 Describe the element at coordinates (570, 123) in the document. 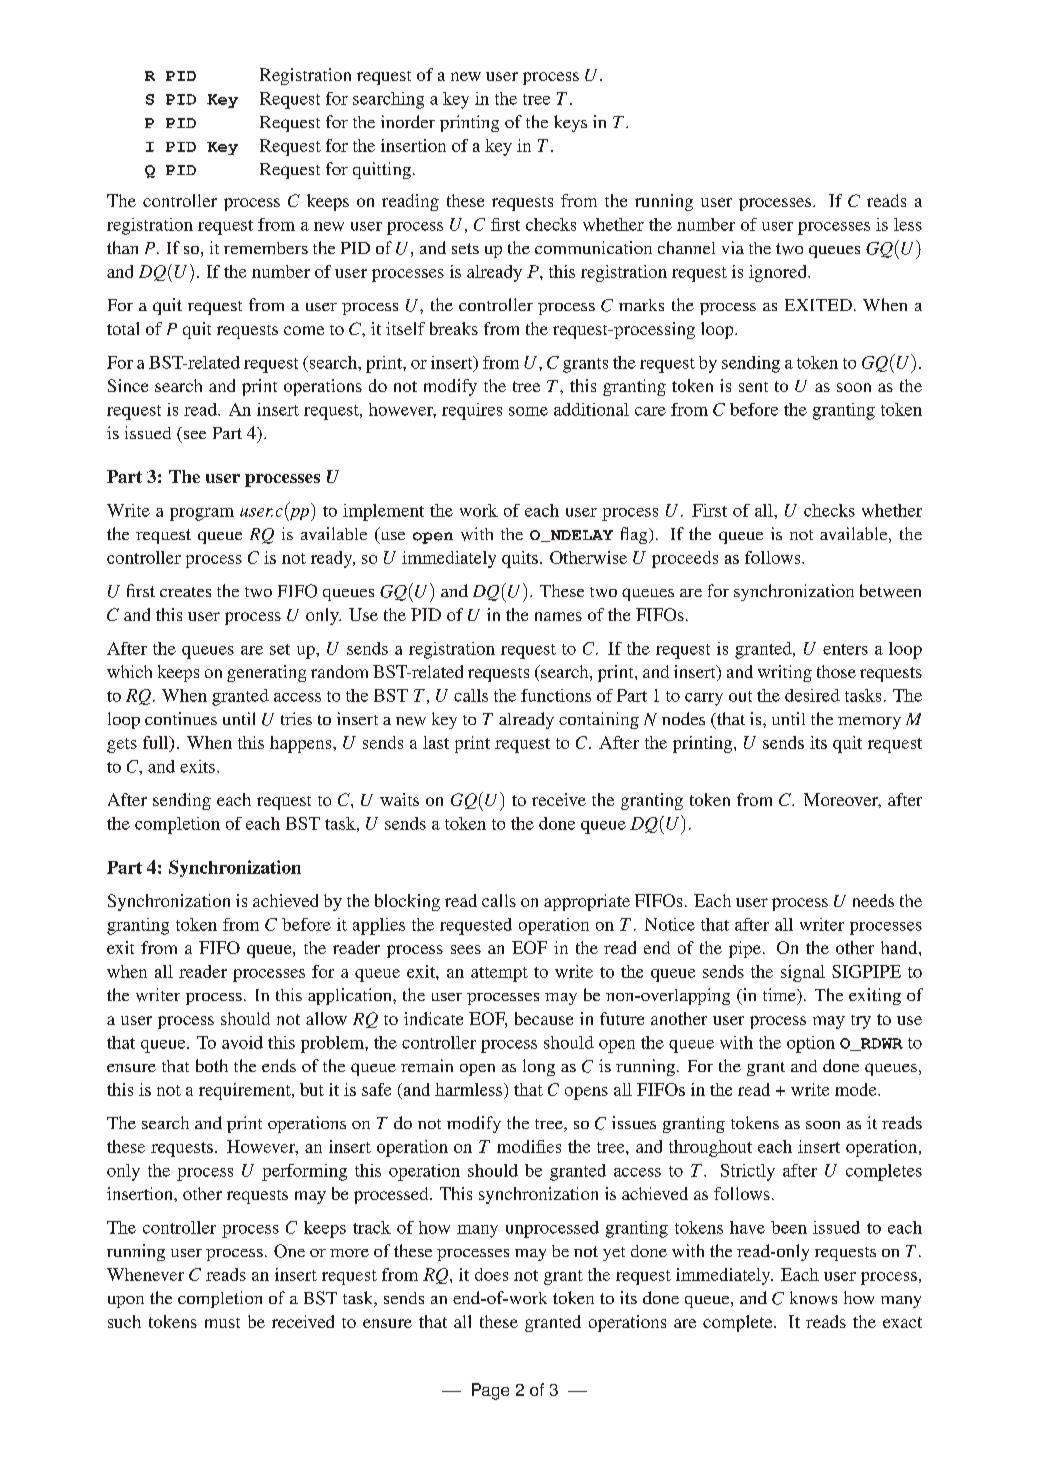

I see `keys` at that location.
